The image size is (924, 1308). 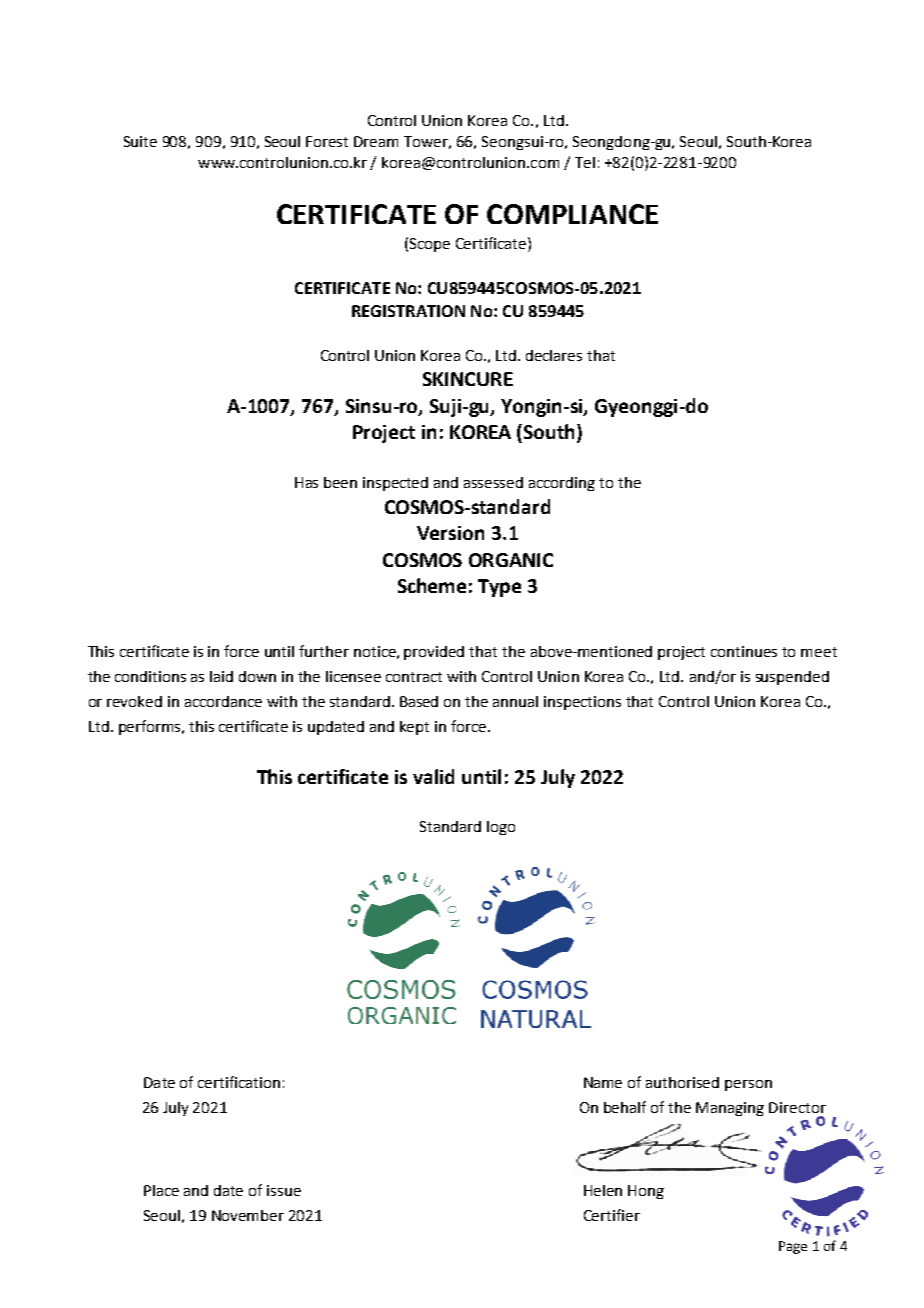 What do you see at coordinates (450, 533) in the page?
I see `Version` at bounding box center [450, 533].
